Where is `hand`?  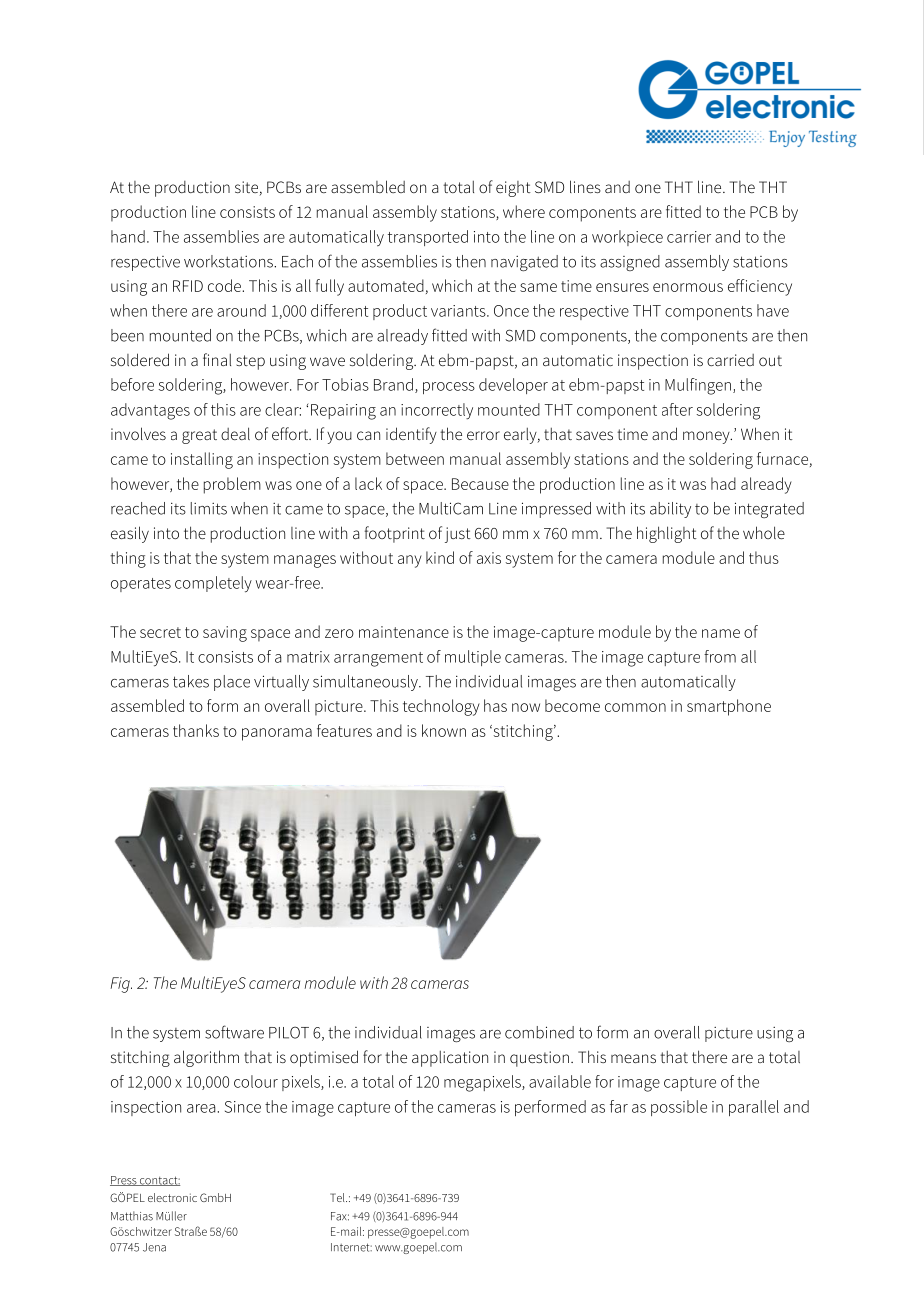 hand is located at coordinates (128, 236).
